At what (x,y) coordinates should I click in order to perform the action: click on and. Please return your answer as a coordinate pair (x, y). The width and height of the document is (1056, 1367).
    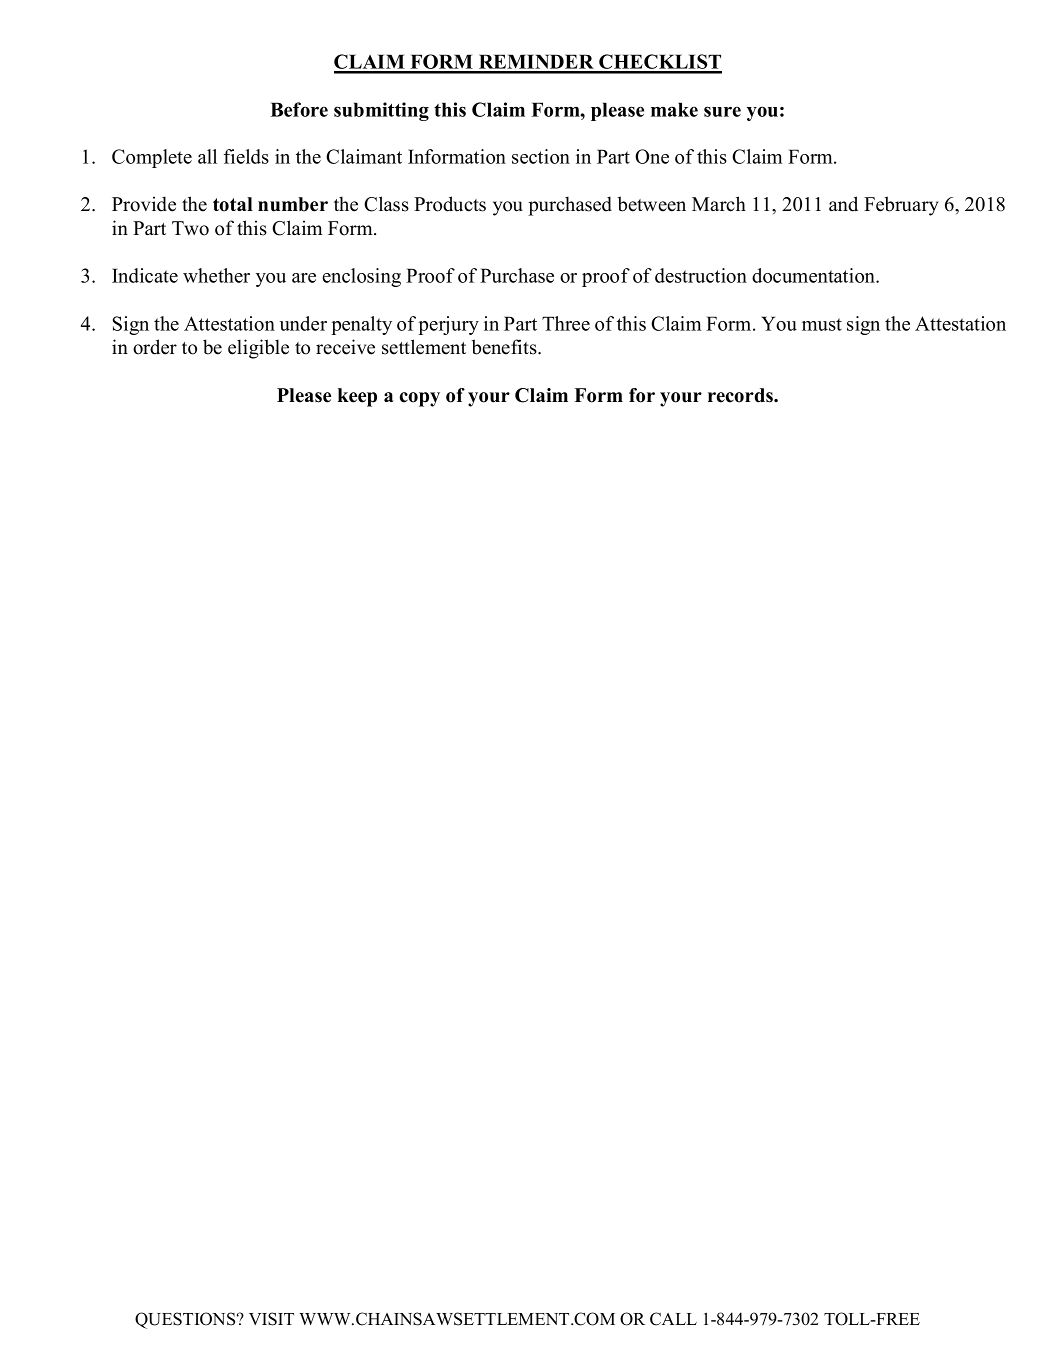
    Looking at the image, I should click on (843, 204).
